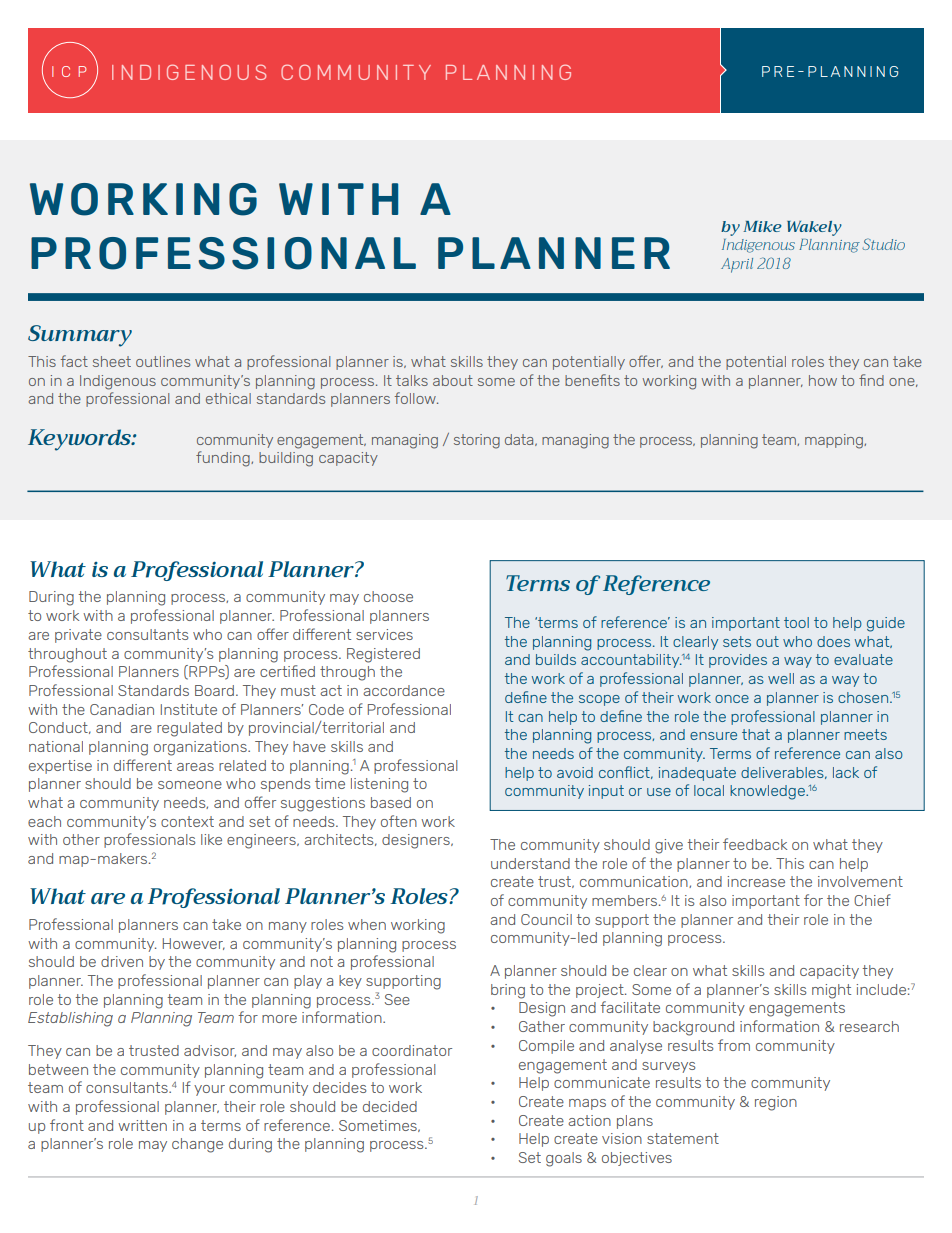  Describe the element at coordinates (78, 636) in the page. I see `private` at that location.
